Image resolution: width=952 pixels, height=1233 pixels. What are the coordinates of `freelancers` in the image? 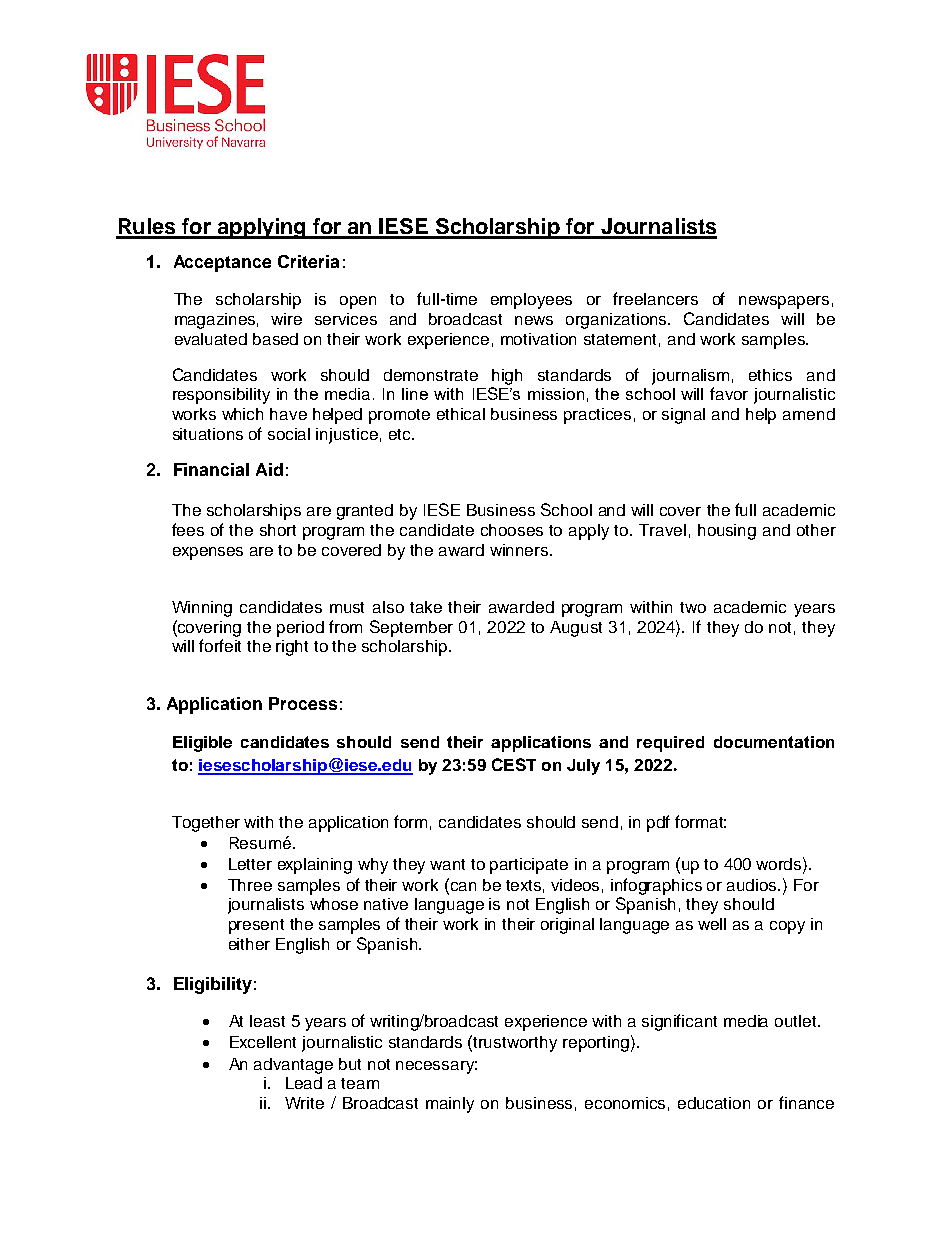 It's located at (655, 298).
